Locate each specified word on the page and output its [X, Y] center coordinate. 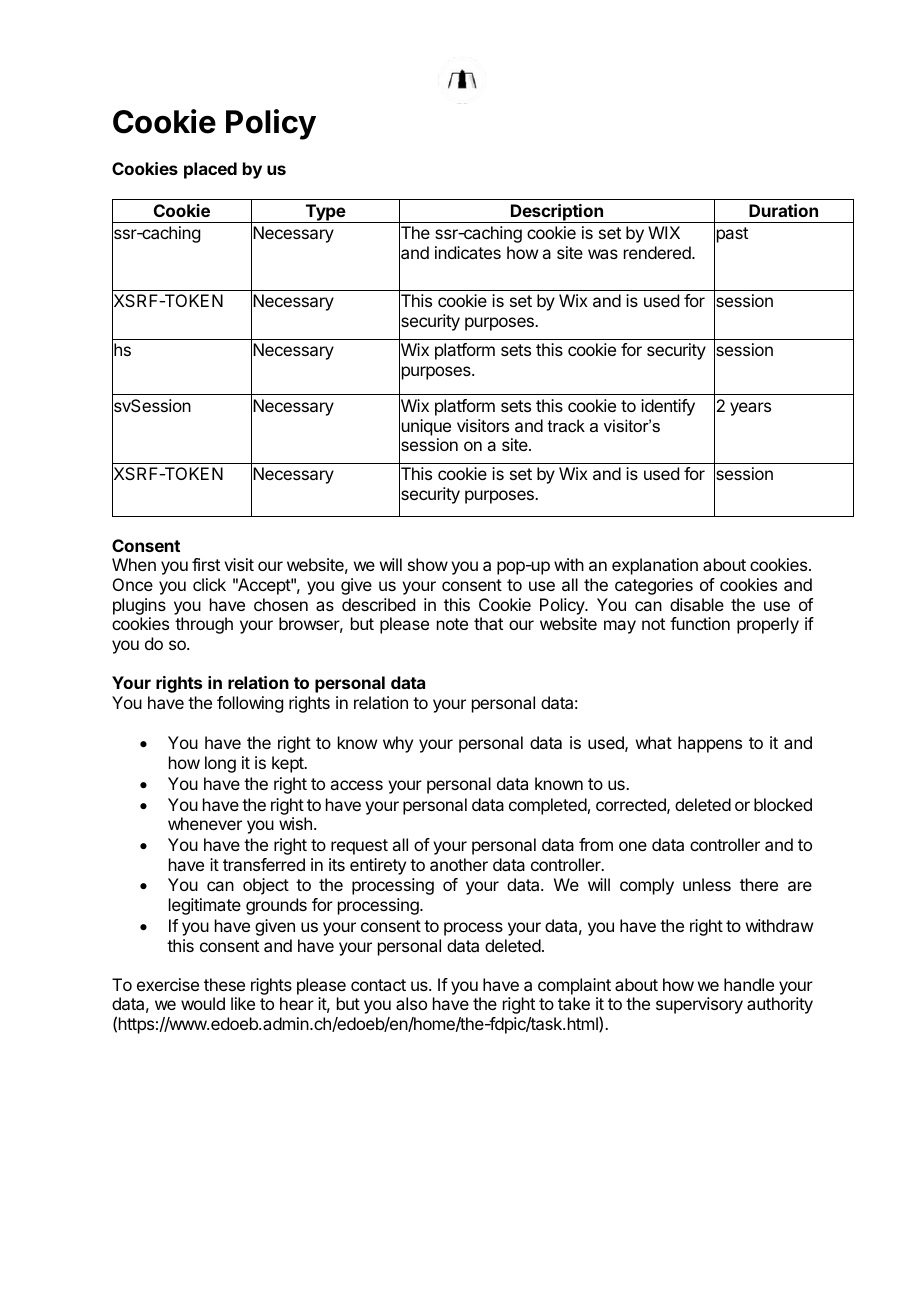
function [700, 623]
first [206, 564]
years [750, 409]
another [459, 864]
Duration [783, 210]
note [452, 624]
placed [210, 170]
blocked [783, 804]
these [224, 984]
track [566, 425]
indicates [468, 252]
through [204, 625]
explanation [655, 566]
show [428, 564]
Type [325, 213]
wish [295, 823]
